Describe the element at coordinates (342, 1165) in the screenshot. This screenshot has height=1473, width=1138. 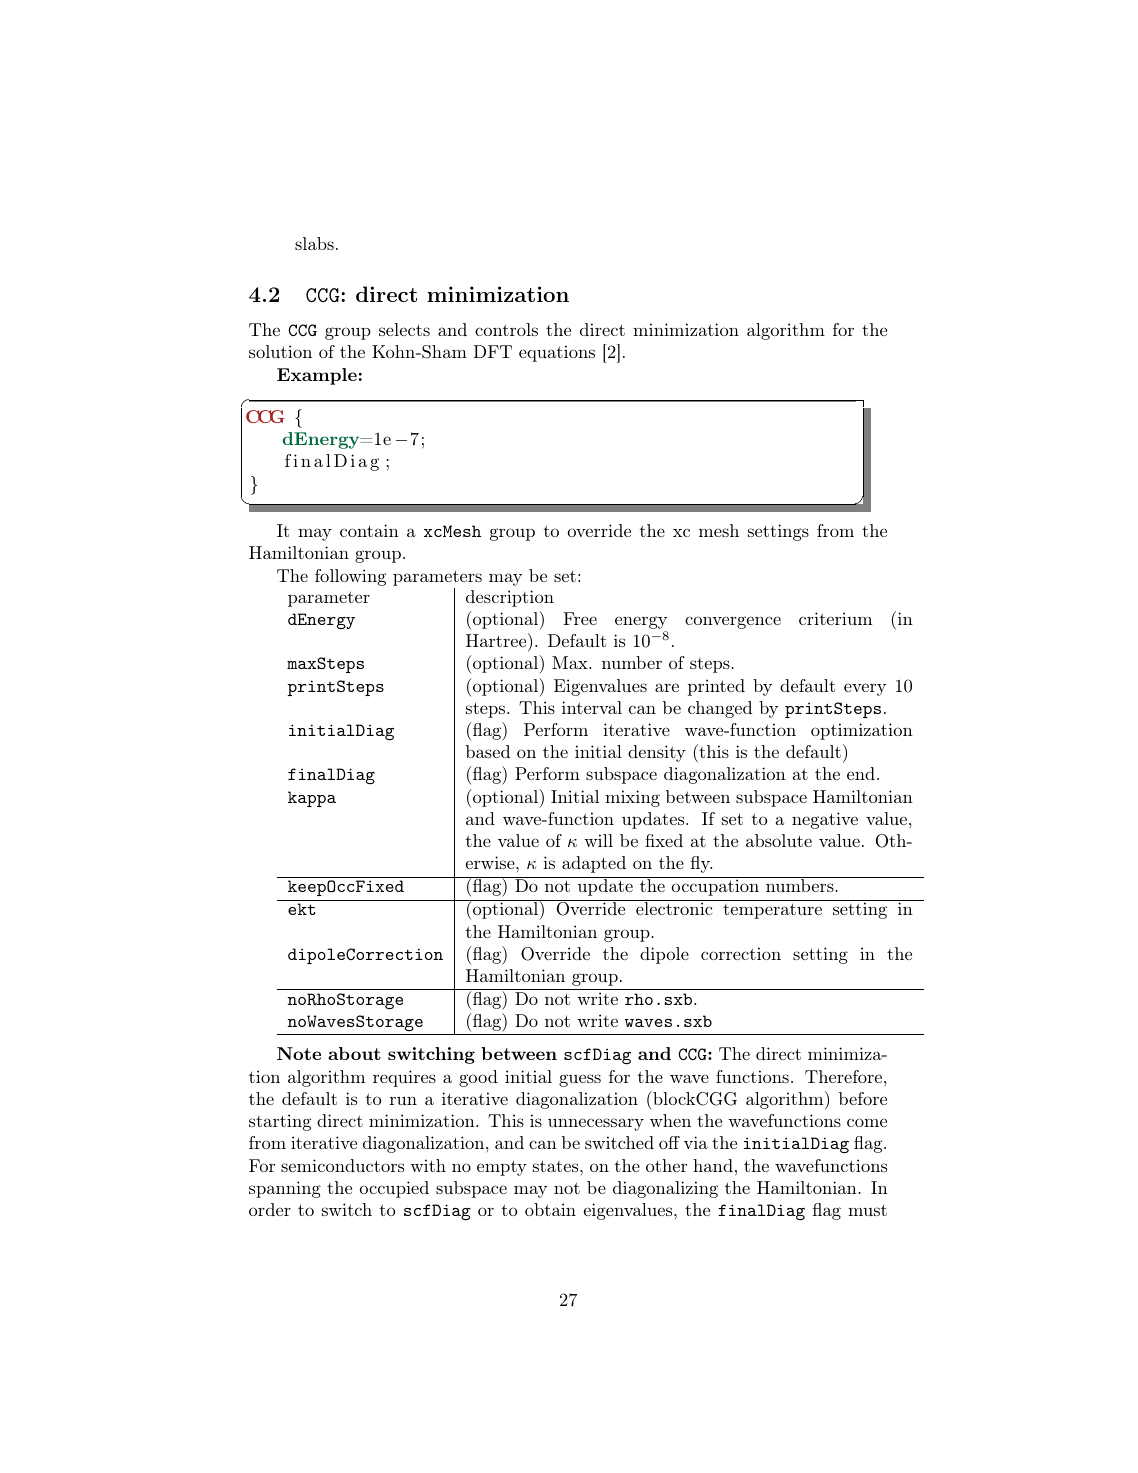
I see `semiconductors` at that location.
